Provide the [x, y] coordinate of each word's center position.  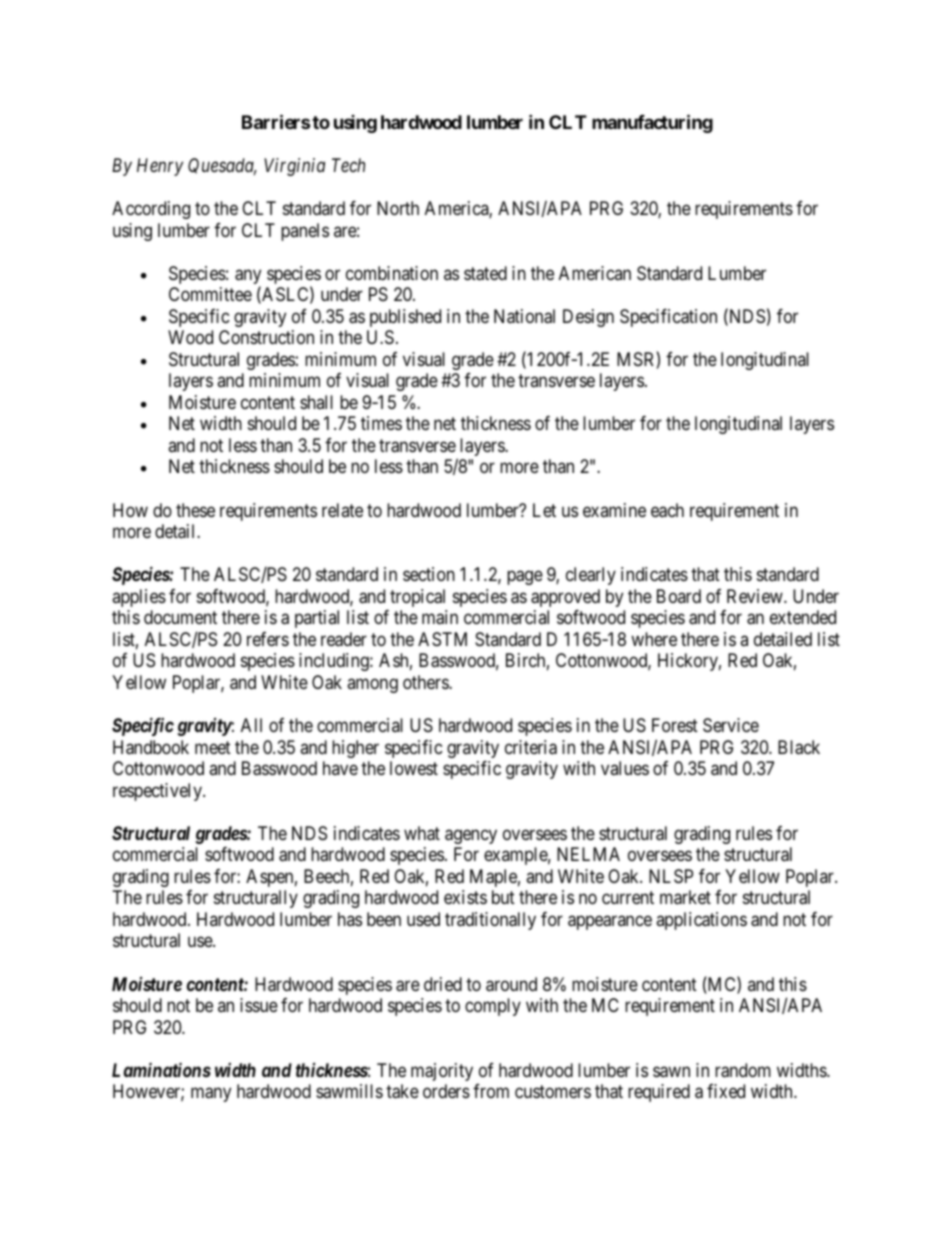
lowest [414, 768]
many [211, 1095]
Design [588, 318]
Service [731, 725]
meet [213, 747]
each [667, 510]
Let [544, 510]
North [398, 208]
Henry [160, 167]
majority [442, 1072]
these [195, 510]
